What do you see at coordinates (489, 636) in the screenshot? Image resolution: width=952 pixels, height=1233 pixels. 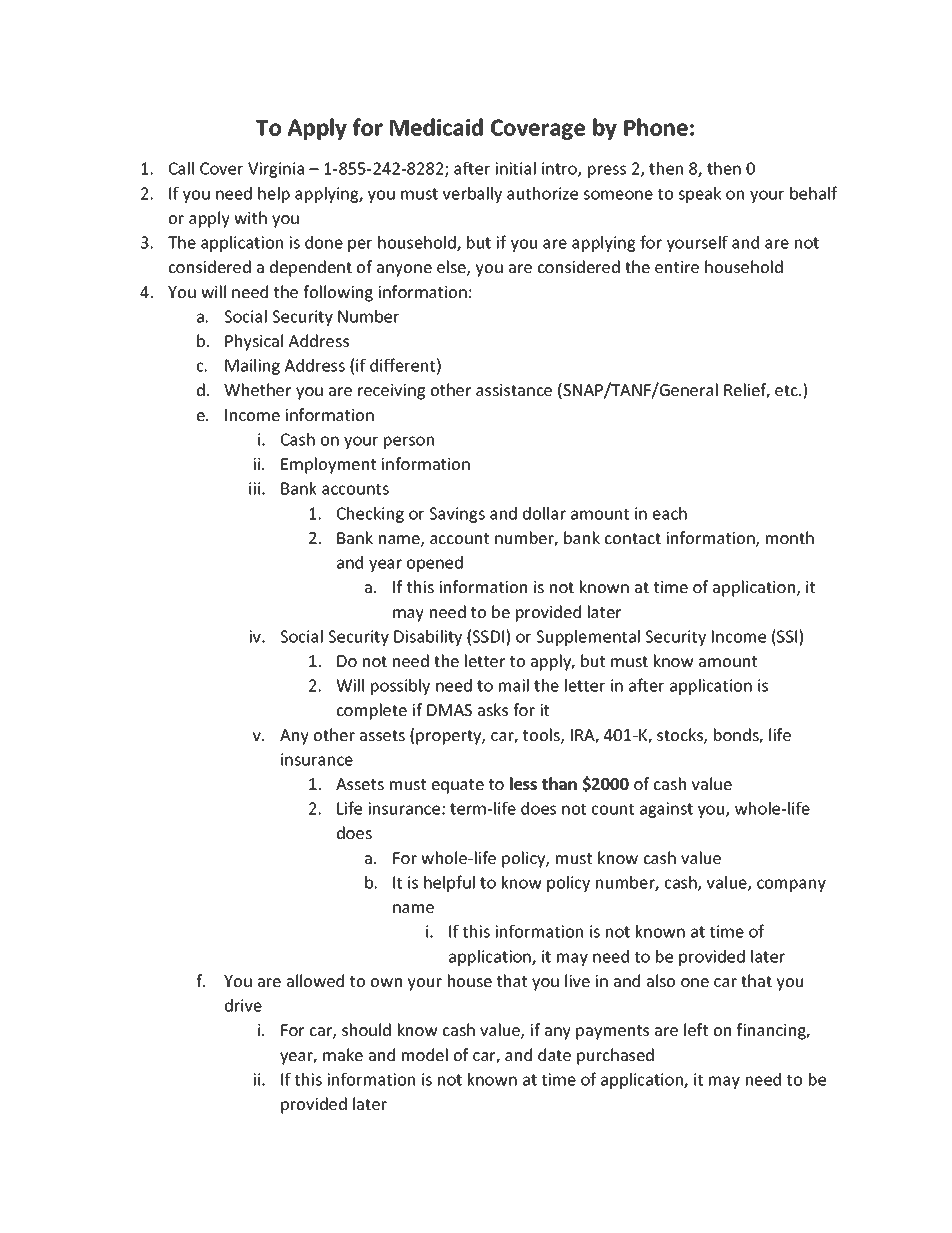 I see `SSDI` at bounding box center [489, 636].
